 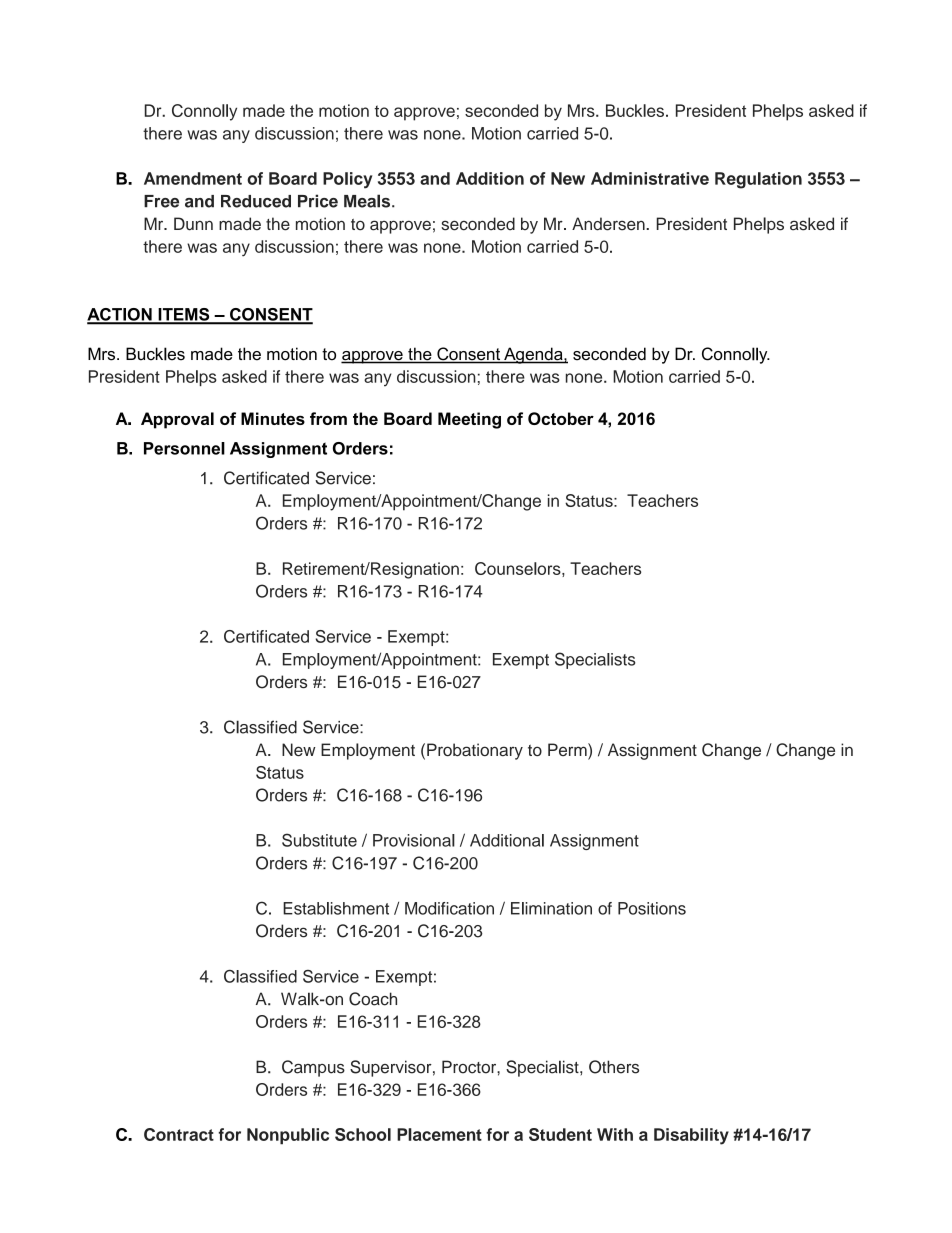 I want to click on Positions, so click(x=652, y=908).
